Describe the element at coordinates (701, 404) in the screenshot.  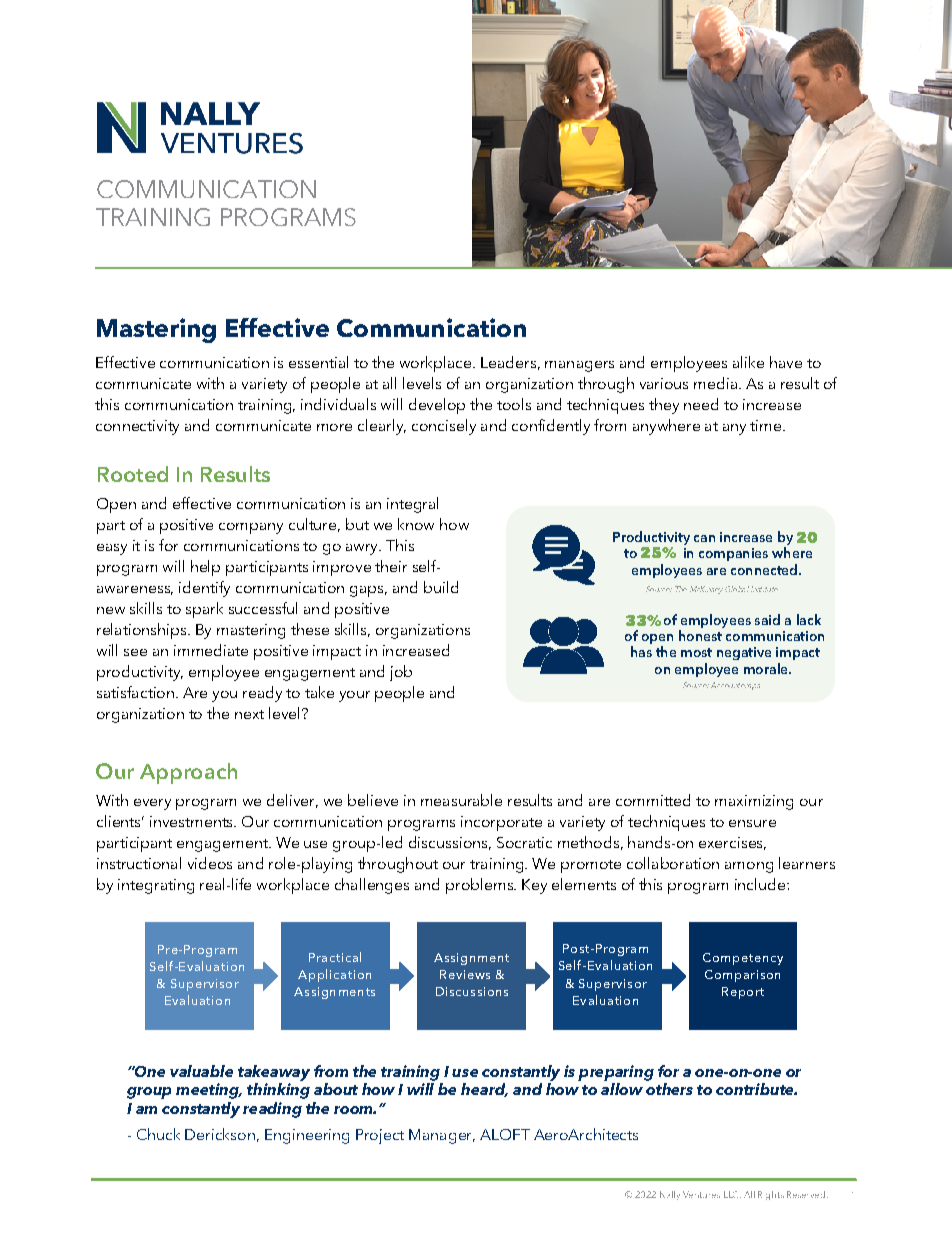
I see `need` at that location.
